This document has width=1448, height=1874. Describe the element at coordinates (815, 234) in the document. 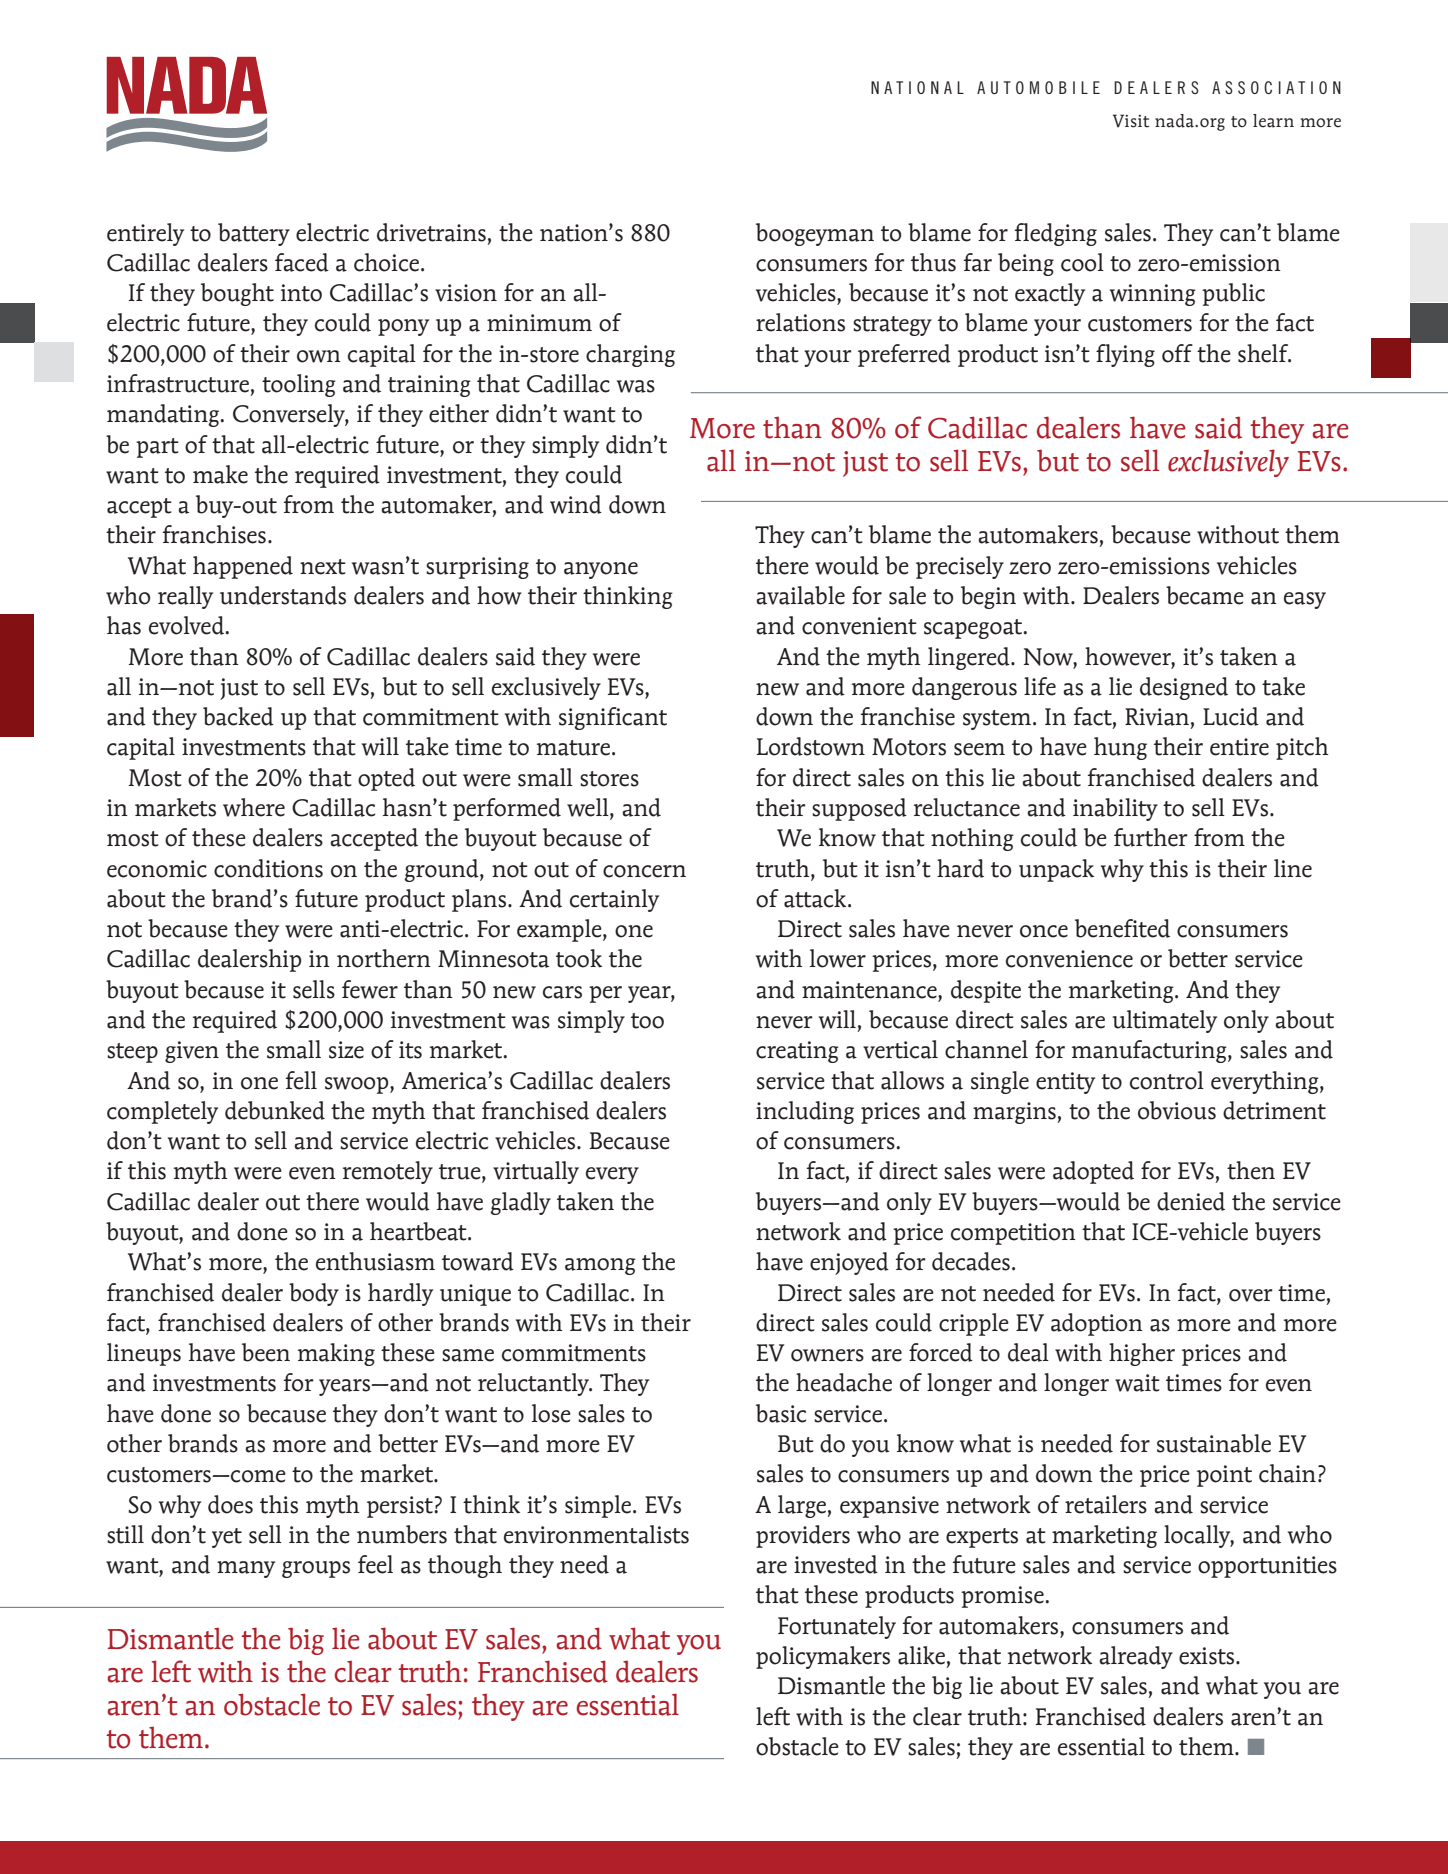

I see `boogeyman` at that location.
